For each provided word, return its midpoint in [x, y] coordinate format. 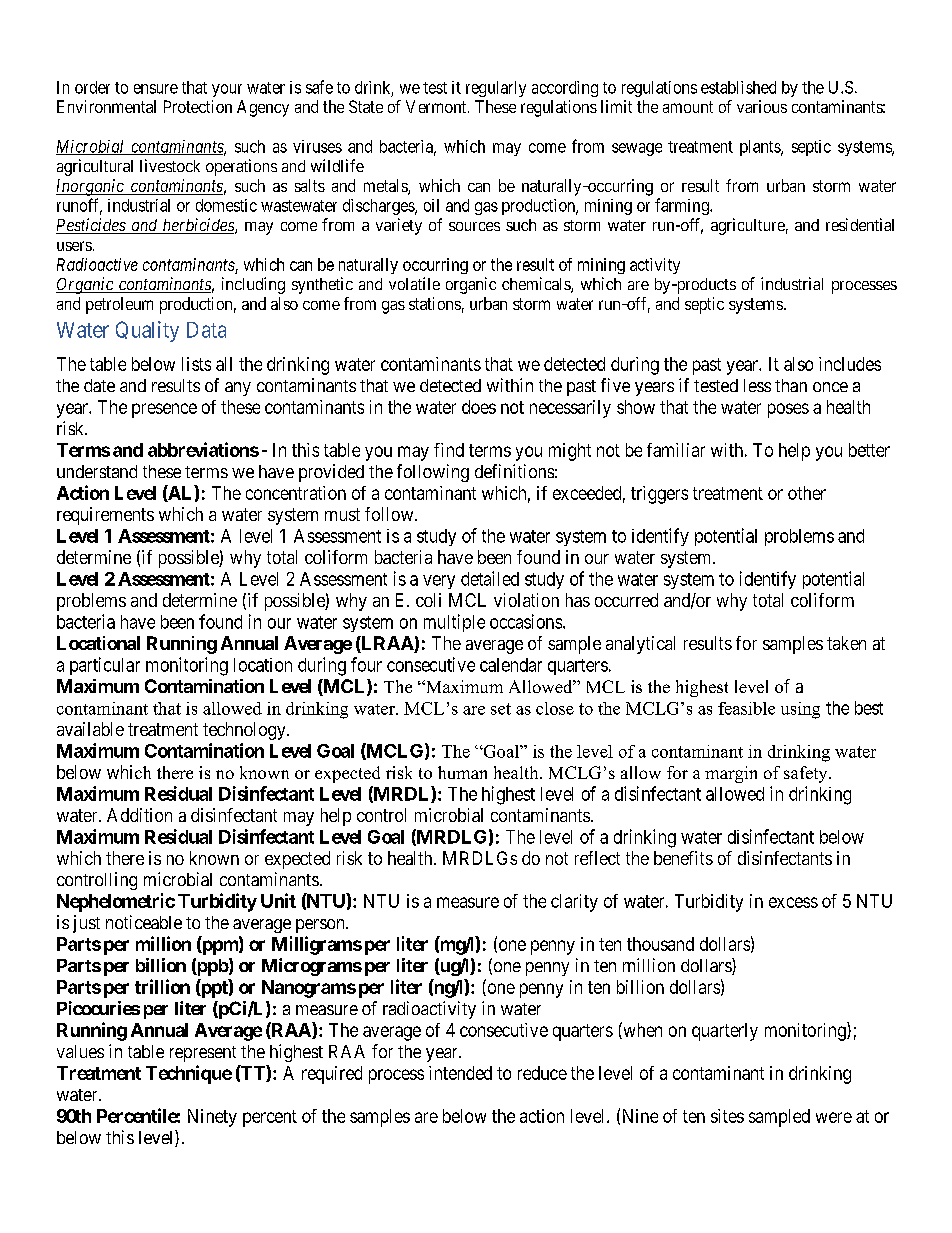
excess [793, 902]
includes [850, 364]
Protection [198, 106]
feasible [746, 708]
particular [105, 666]
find [449, 450]
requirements [105, 516]
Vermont [437, 106]
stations [435, 303]
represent [203, 1054]
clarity [574, 903]
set [501, 709]
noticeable [144, 922]
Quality [147, 331]
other [807, 493]
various [762, 106]
